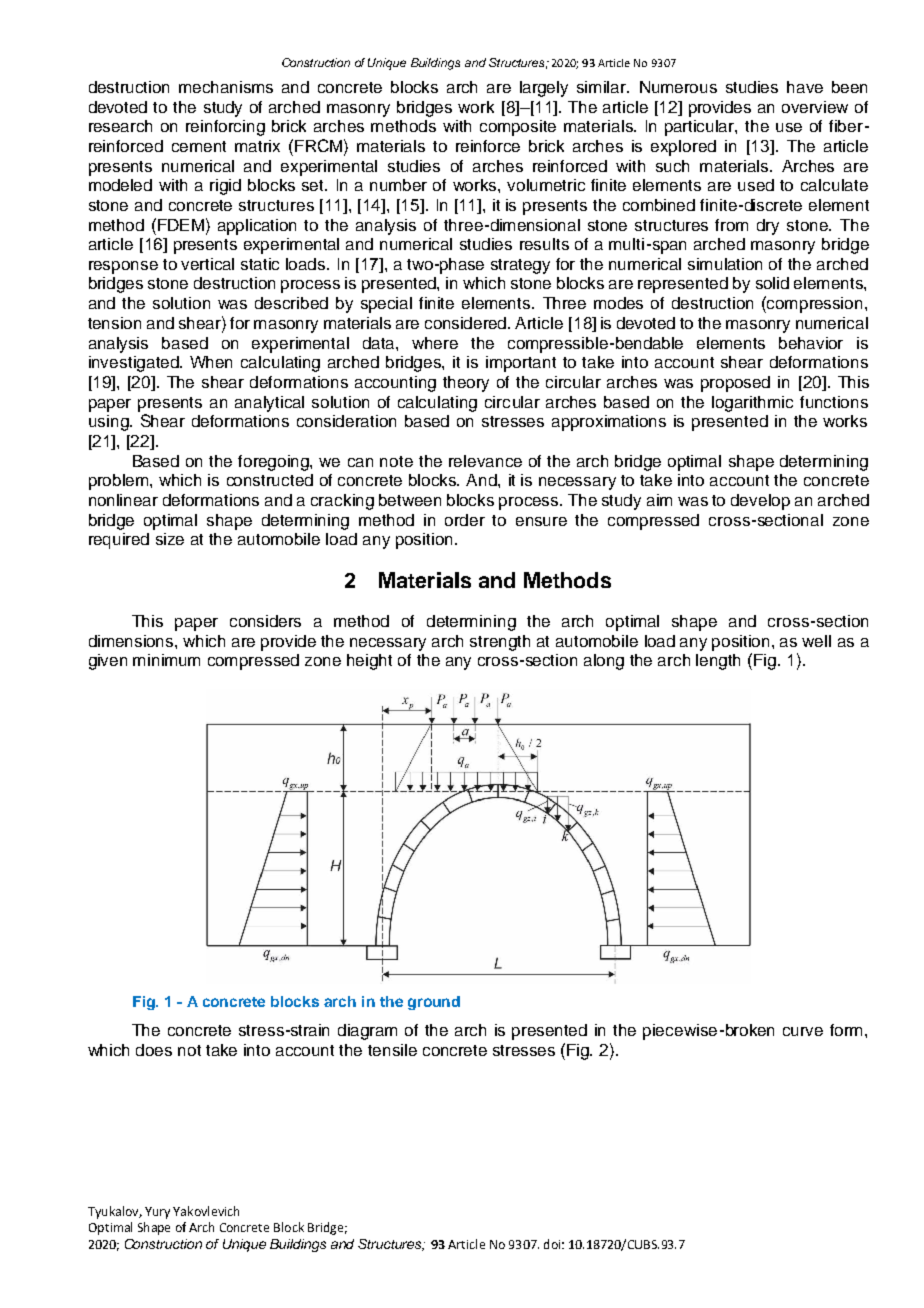 This screenshot has height=1308, width=924. What do you see at coordinates (225, 128) in the screenshot?
I see `reinforcing` at bounding box center [225, 128].
